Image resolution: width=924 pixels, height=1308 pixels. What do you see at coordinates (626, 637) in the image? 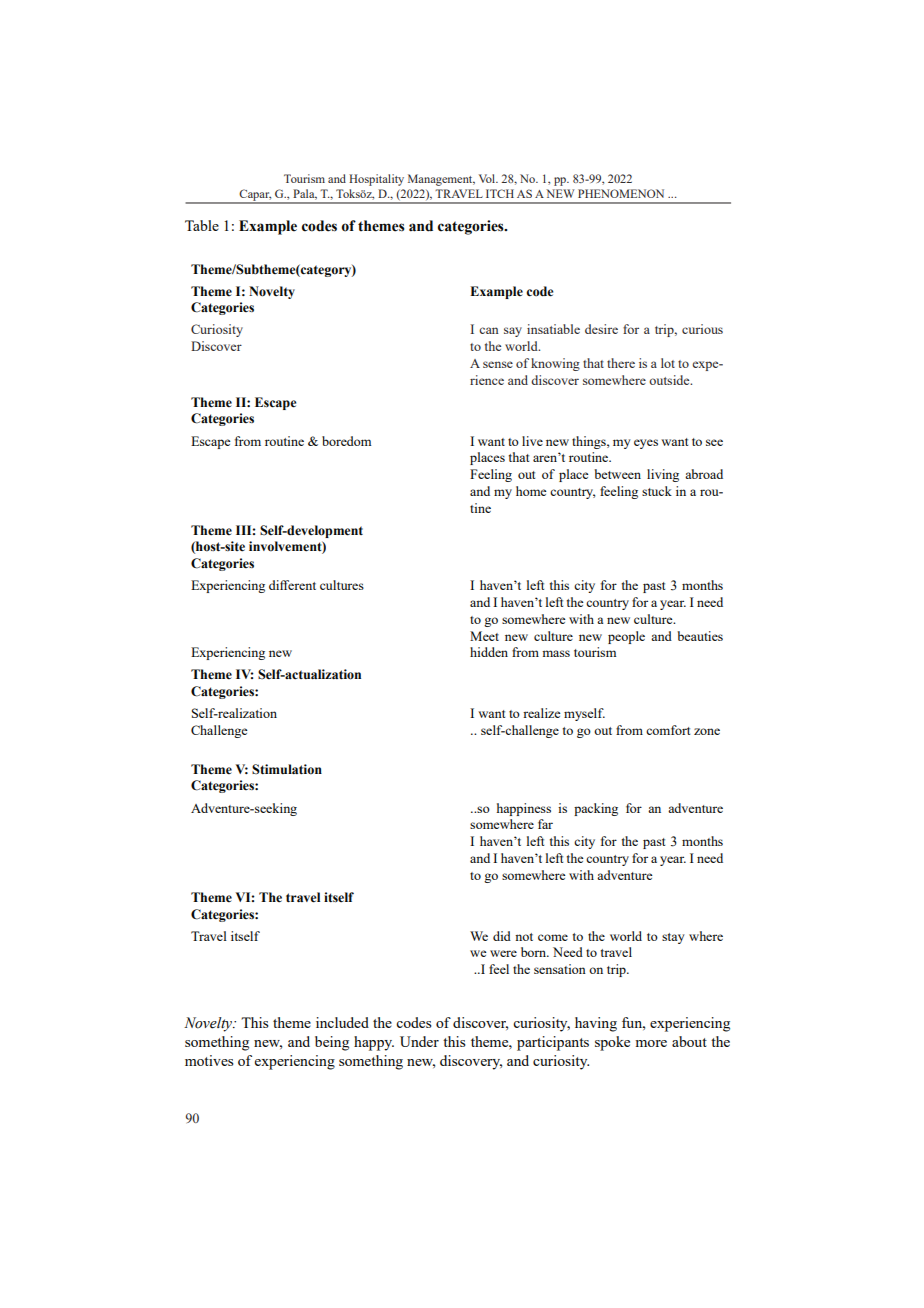
I see `people` at bounding box center [626, 637].
